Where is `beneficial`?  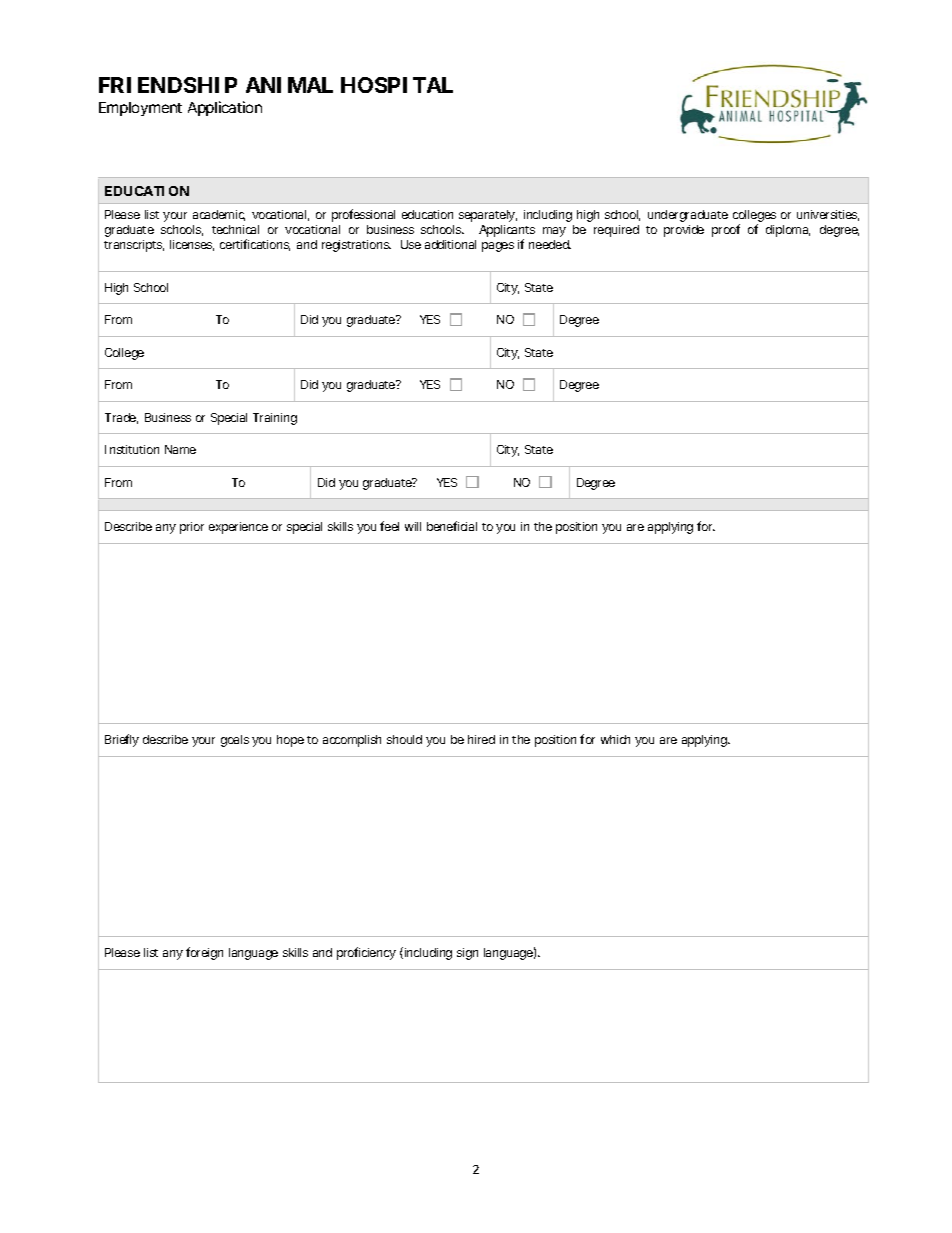
beneficial is located at coordinates (452, 526).
